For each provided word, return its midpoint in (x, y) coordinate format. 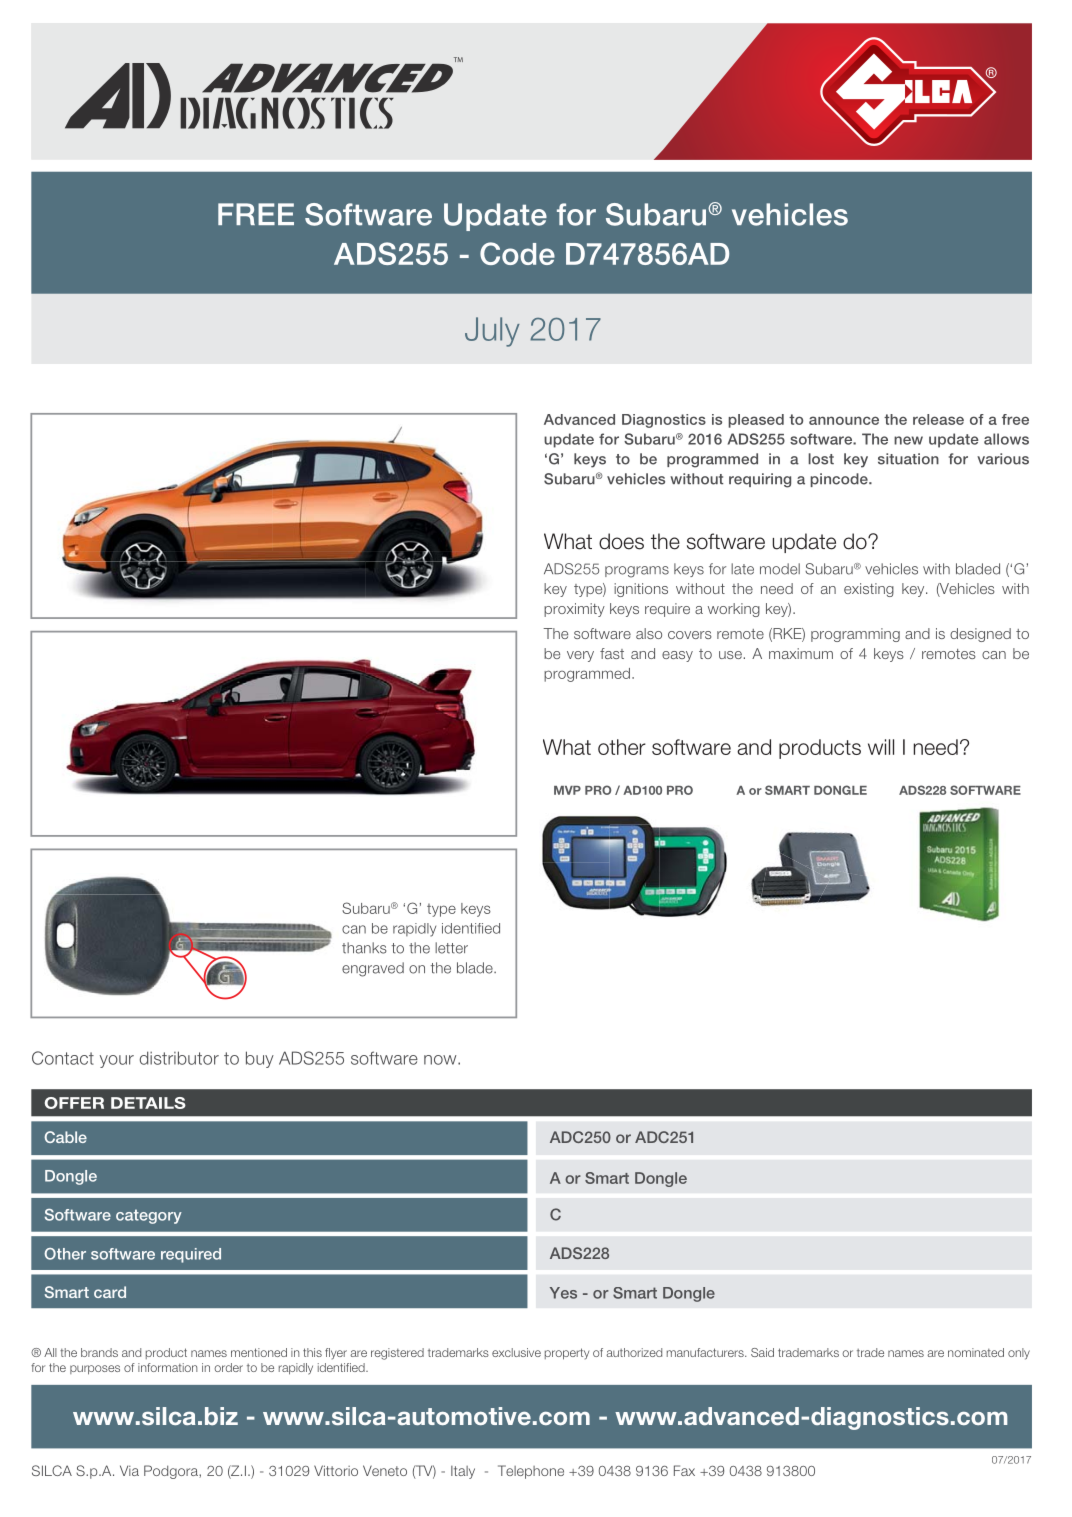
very (580, 656)
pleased (756, 421)
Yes (563, 1293)
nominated (976, 1352)
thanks (364, 948)
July (492, 332)
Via (129, 1470)
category (149, 1216)
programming (855, 635)
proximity (574, 610)
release (938, 419)
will (881, 747)
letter (451, 948)
